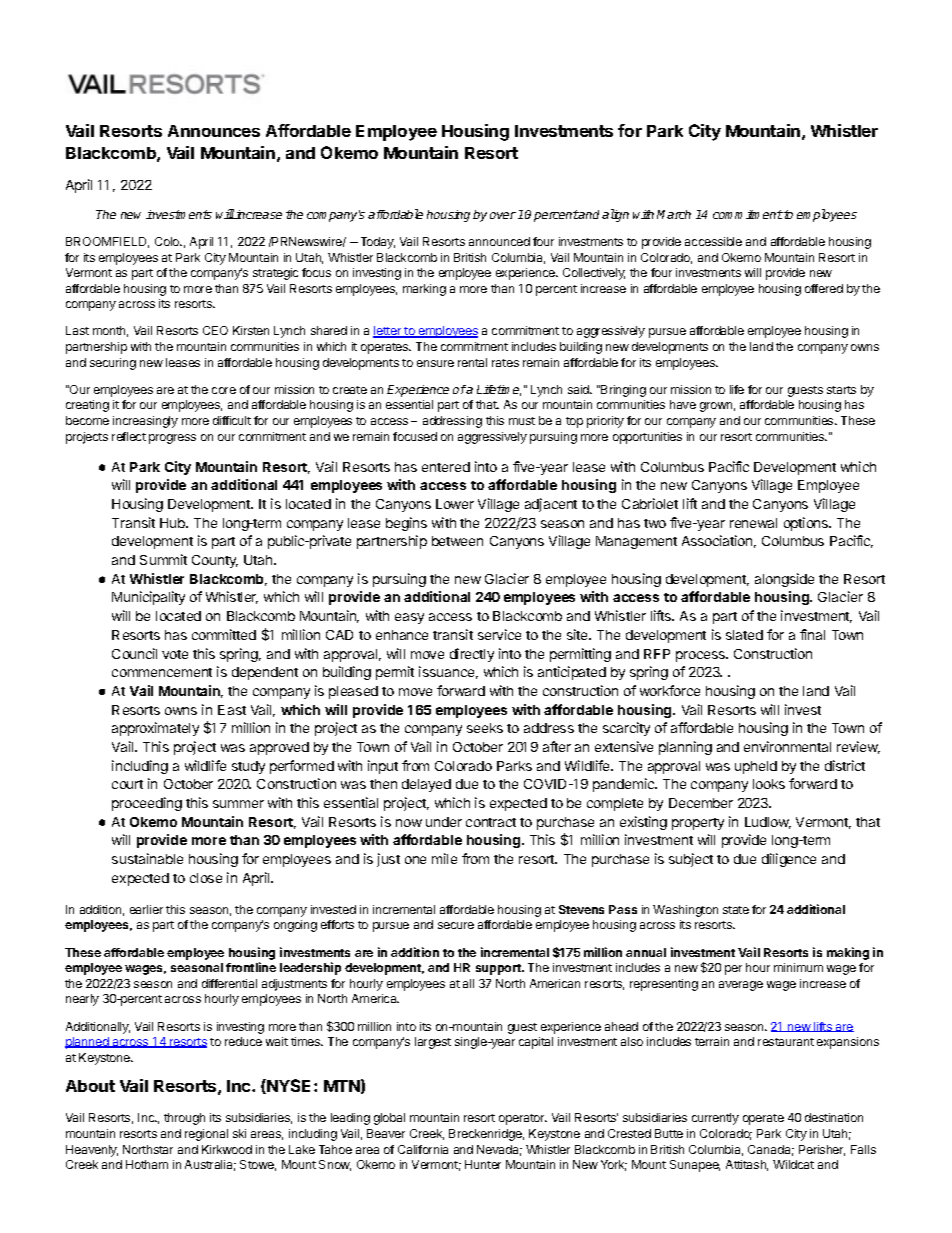 The height and width of the page is (1233, 952). I want to click on starts, so click(841, 390).
